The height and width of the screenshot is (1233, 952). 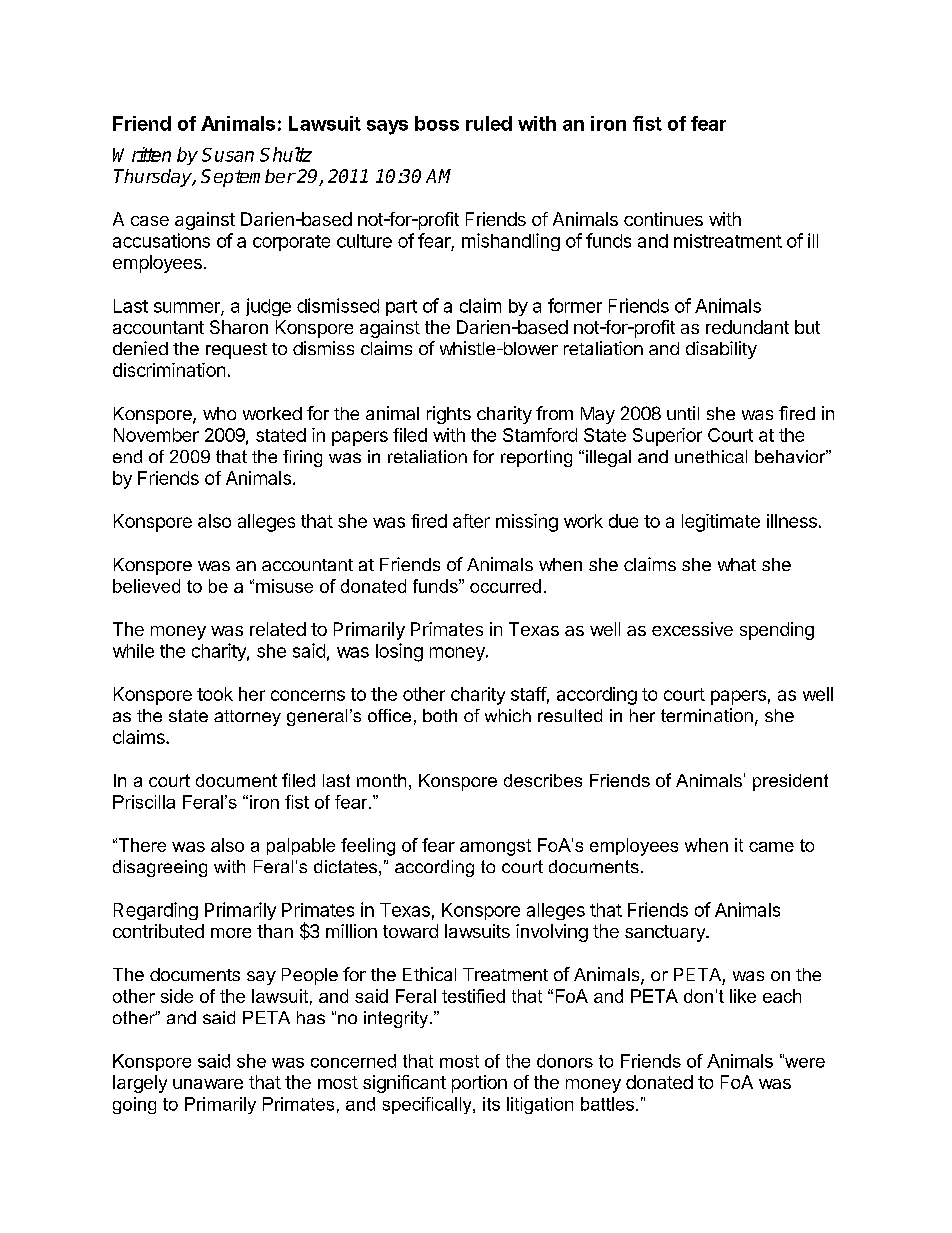 I want to click on part, so click(x=401, y=308).
